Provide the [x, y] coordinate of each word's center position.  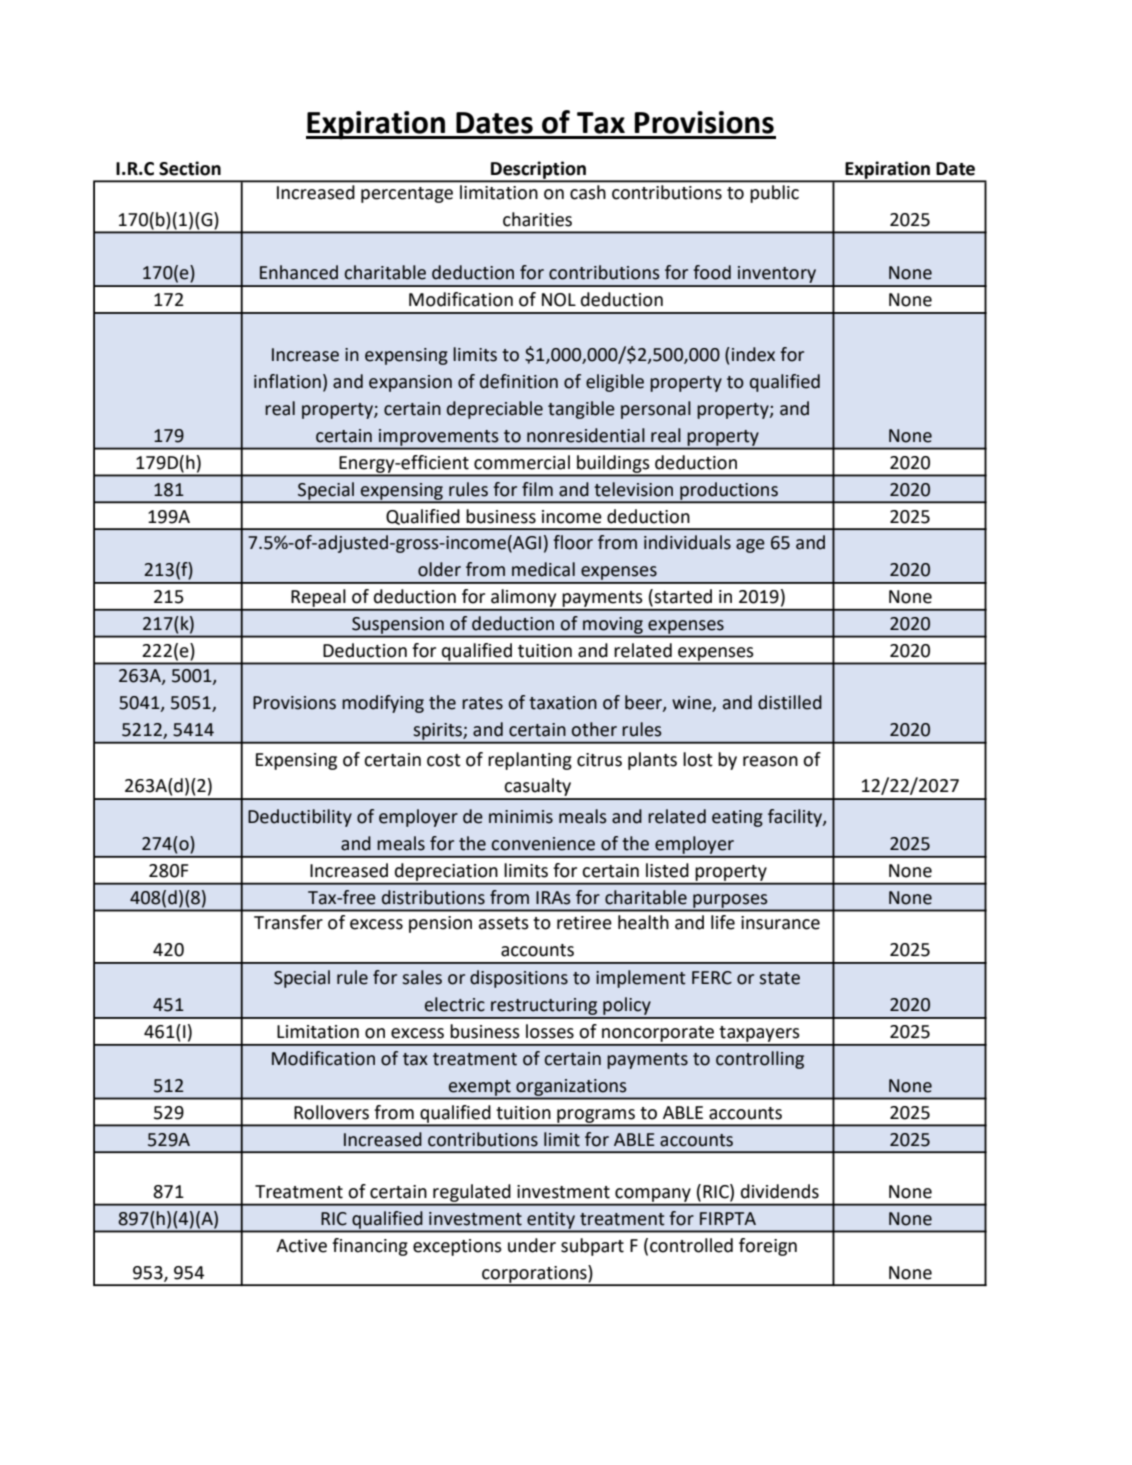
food [712, 272]
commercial [522, 462]
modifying [383, 704]
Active [301, 1246]
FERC [712, 978]
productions [729, 492]
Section [190, 168]
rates [482, 703]
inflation [287, 381]
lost [698, 759]
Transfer [288, 922]
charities [537, 219]
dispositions [519, 979]
